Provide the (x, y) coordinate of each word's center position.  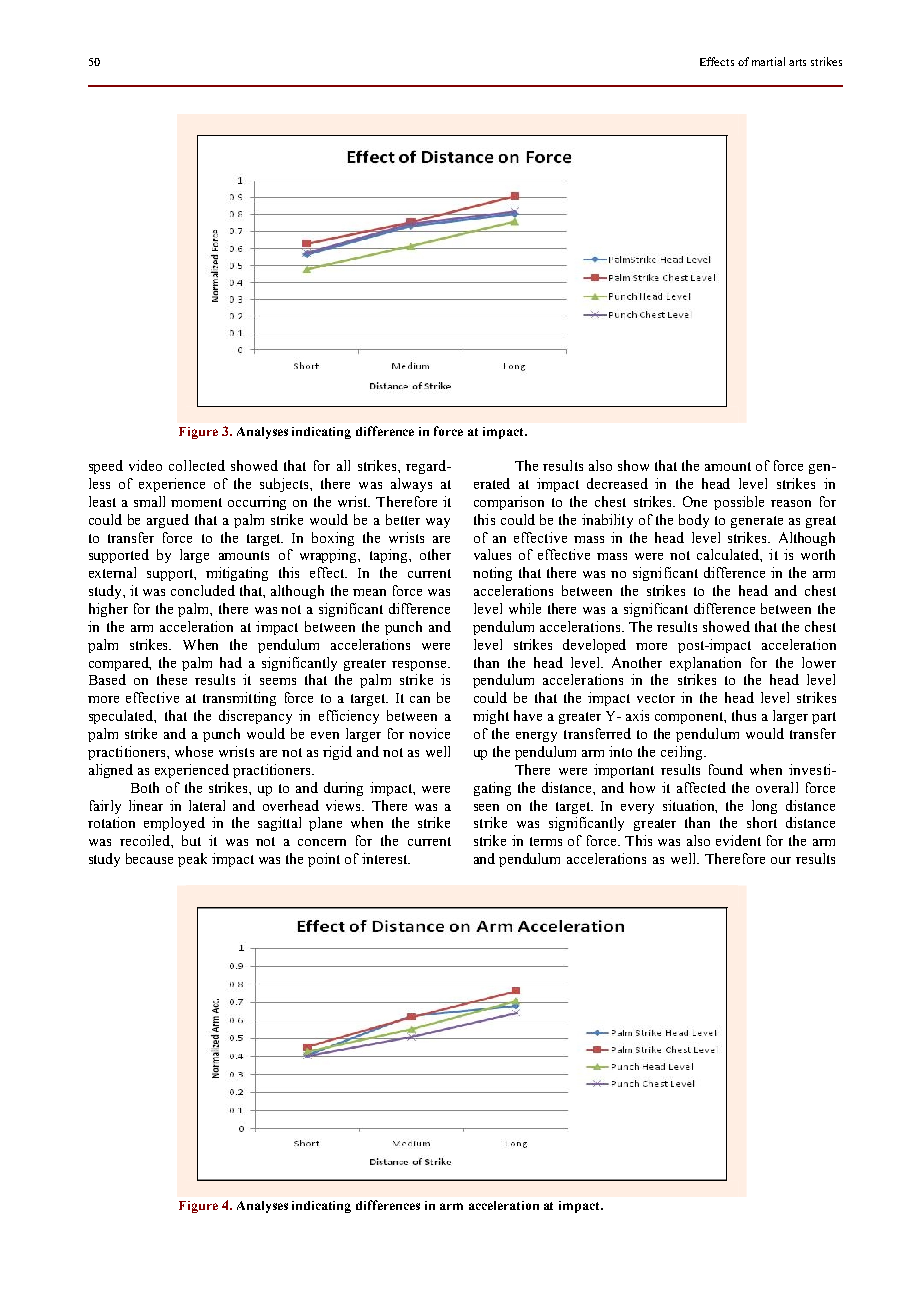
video (145, 465)
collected (197, 465)
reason (791, 503)
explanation (705, 664)
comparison (509, 503)
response (420, 666)
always (411, 485)
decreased (617, 483)
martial (768, 61)
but (191, 840)
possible (739, 503)
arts (797, 62)
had (231, 662)
